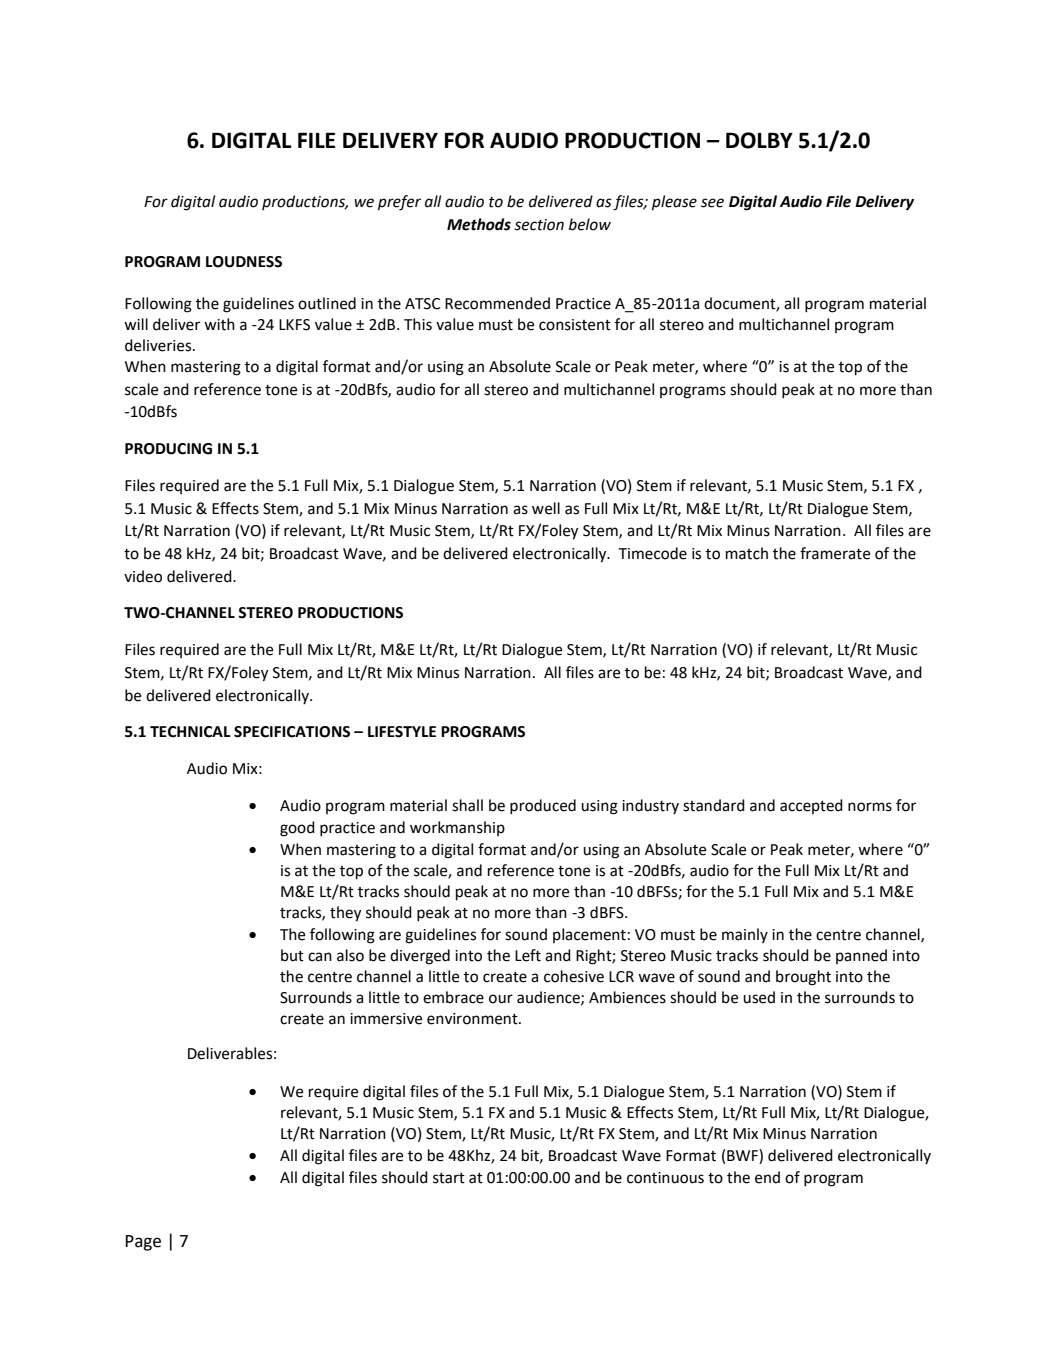 This page has height=1369, width=1058. I want to click on workmanship, so click(457, 828).
